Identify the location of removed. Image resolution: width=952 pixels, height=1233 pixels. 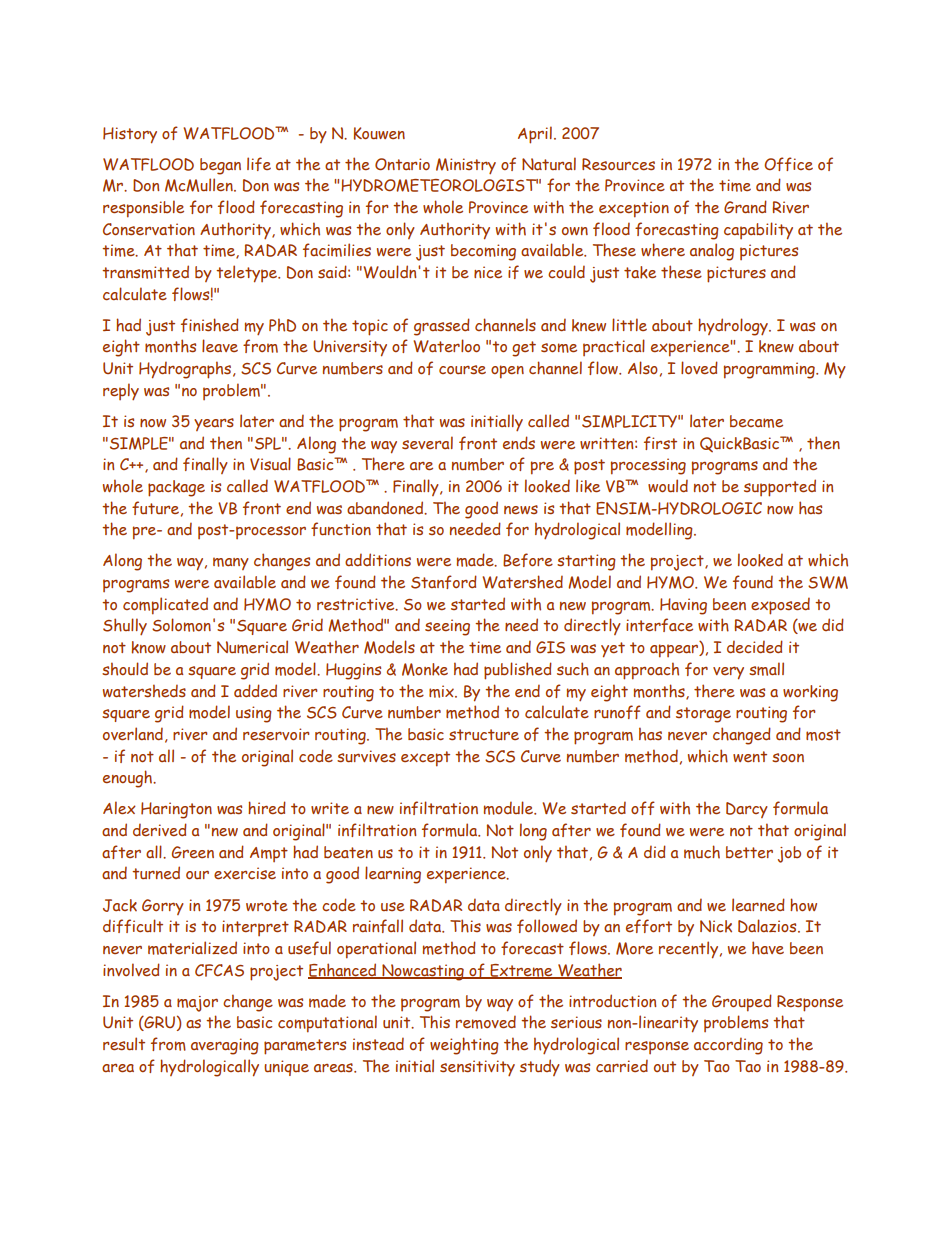
(486, 1022).
